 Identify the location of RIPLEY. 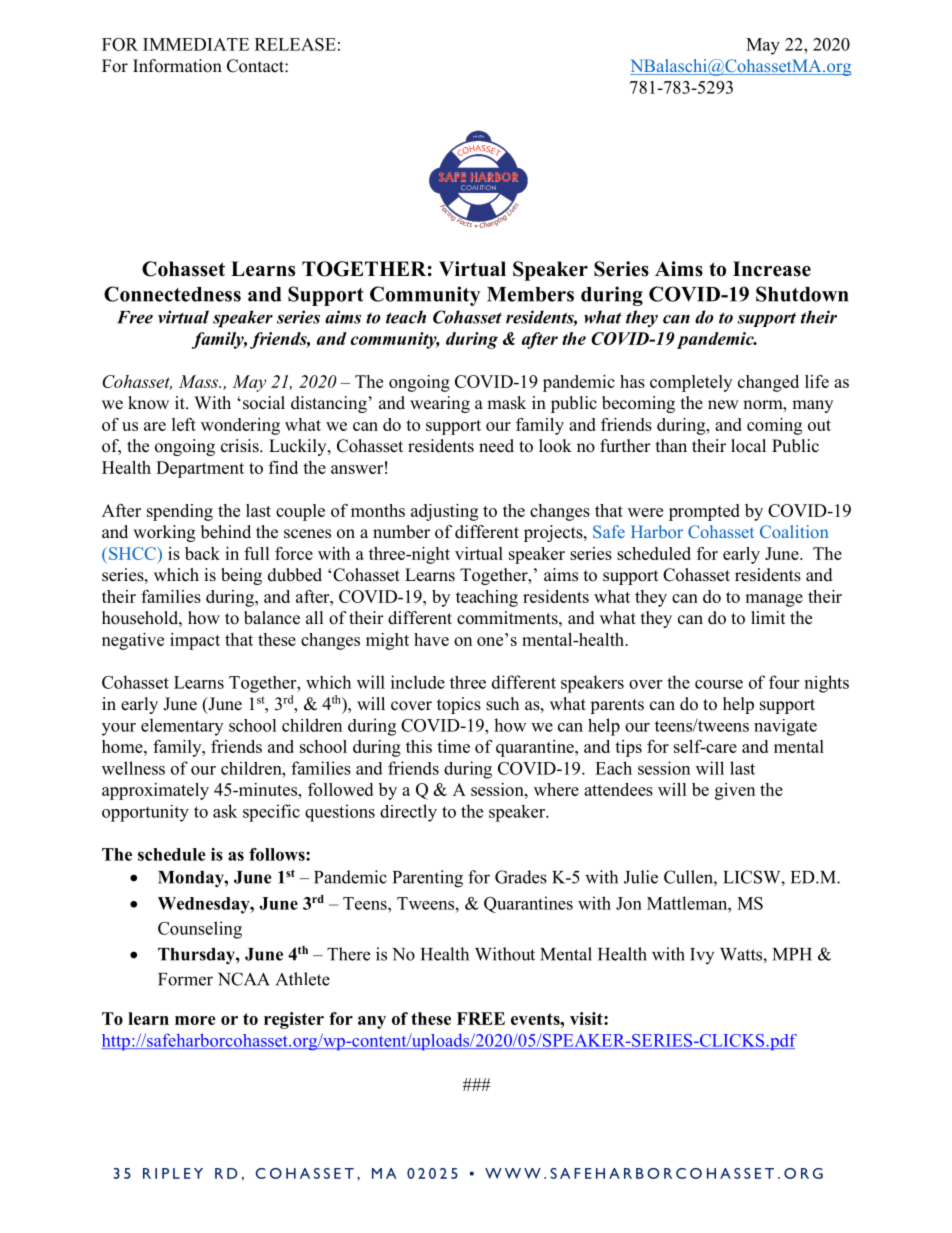
(173, 1173).
